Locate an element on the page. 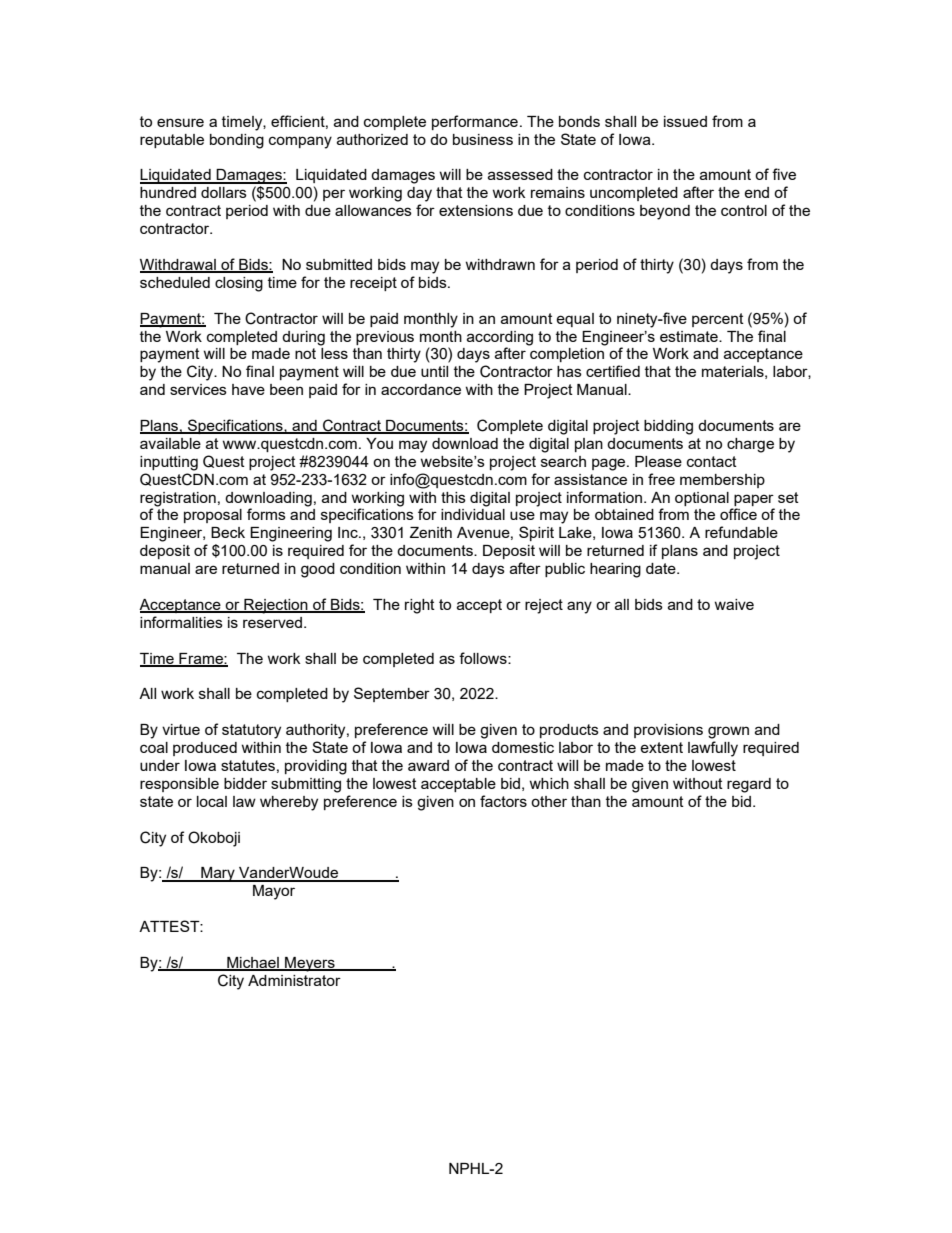 This document has height=1233, width=952. refundable is located at coordinates (741, 532).
